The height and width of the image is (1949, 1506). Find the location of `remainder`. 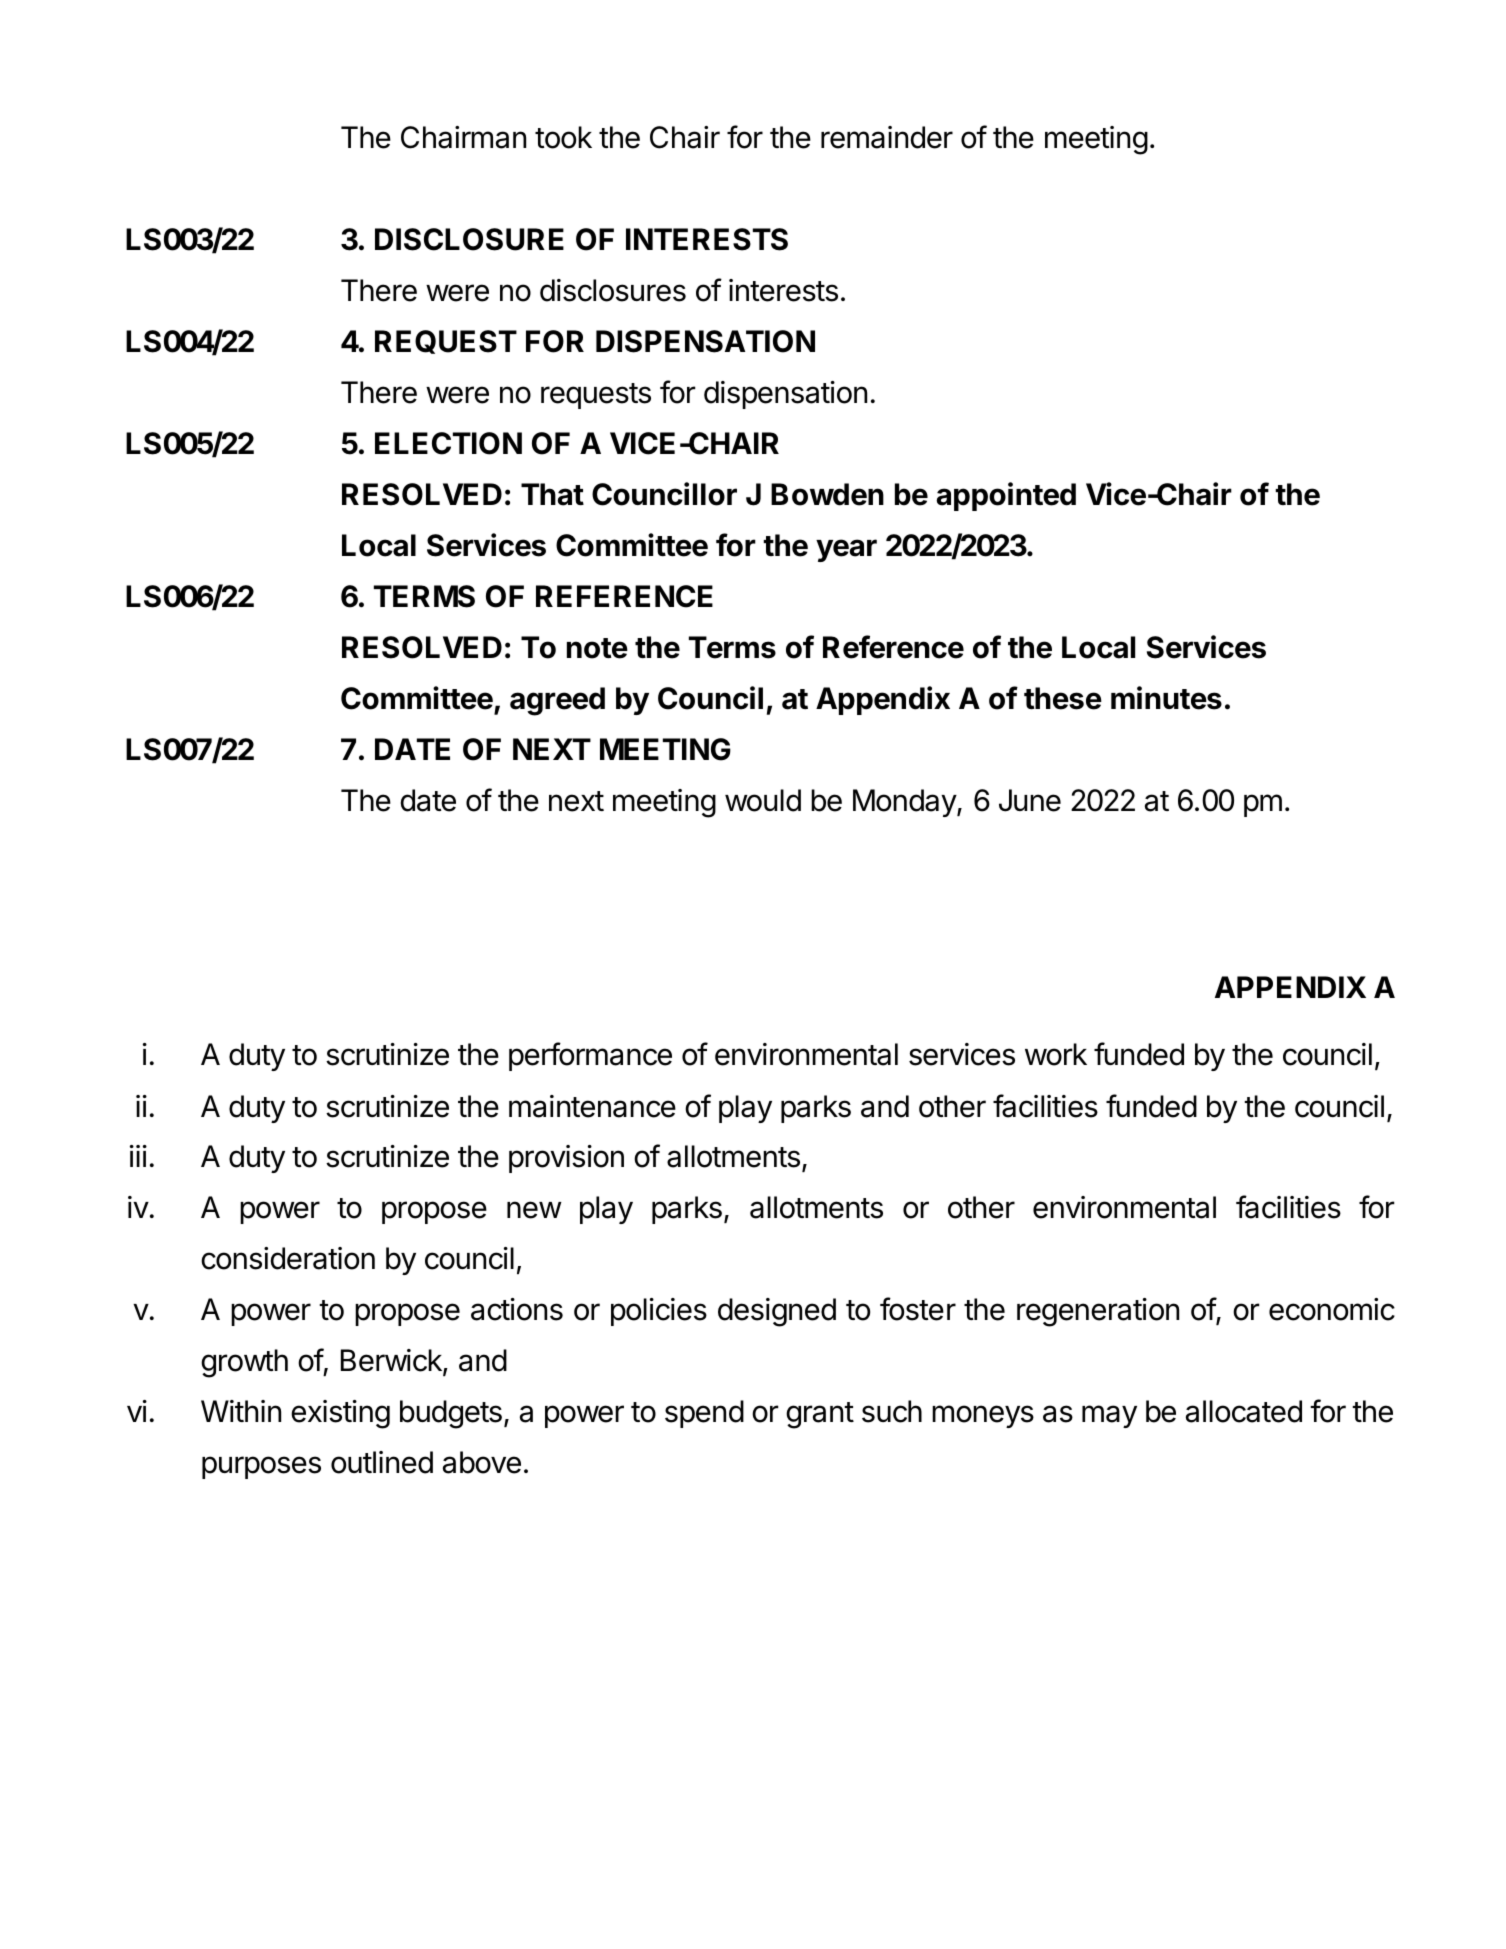

remainder is located at coordinates (887, 137).
